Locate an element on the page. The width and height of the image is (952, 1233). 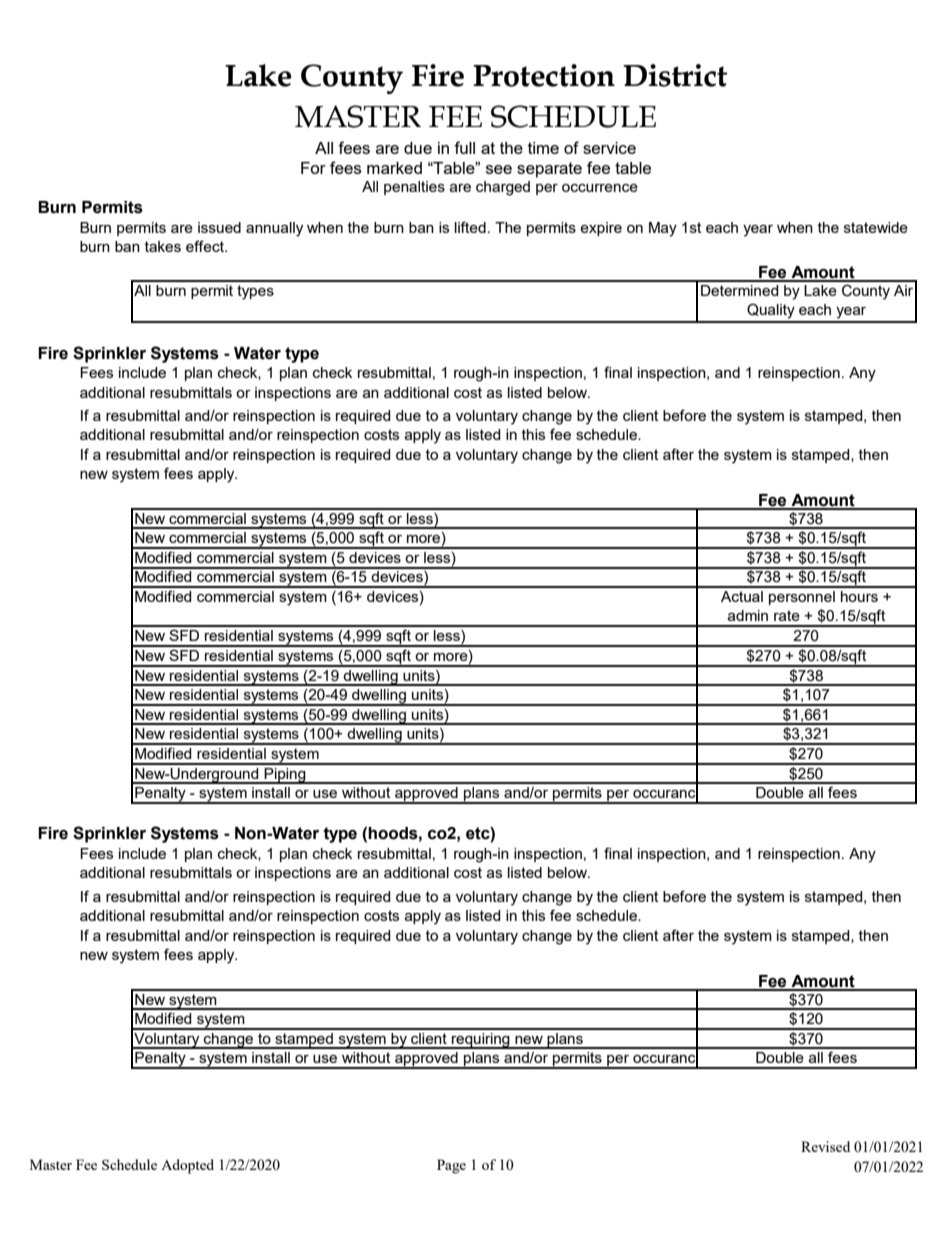
lifted is located at coordinates (470, 227).
